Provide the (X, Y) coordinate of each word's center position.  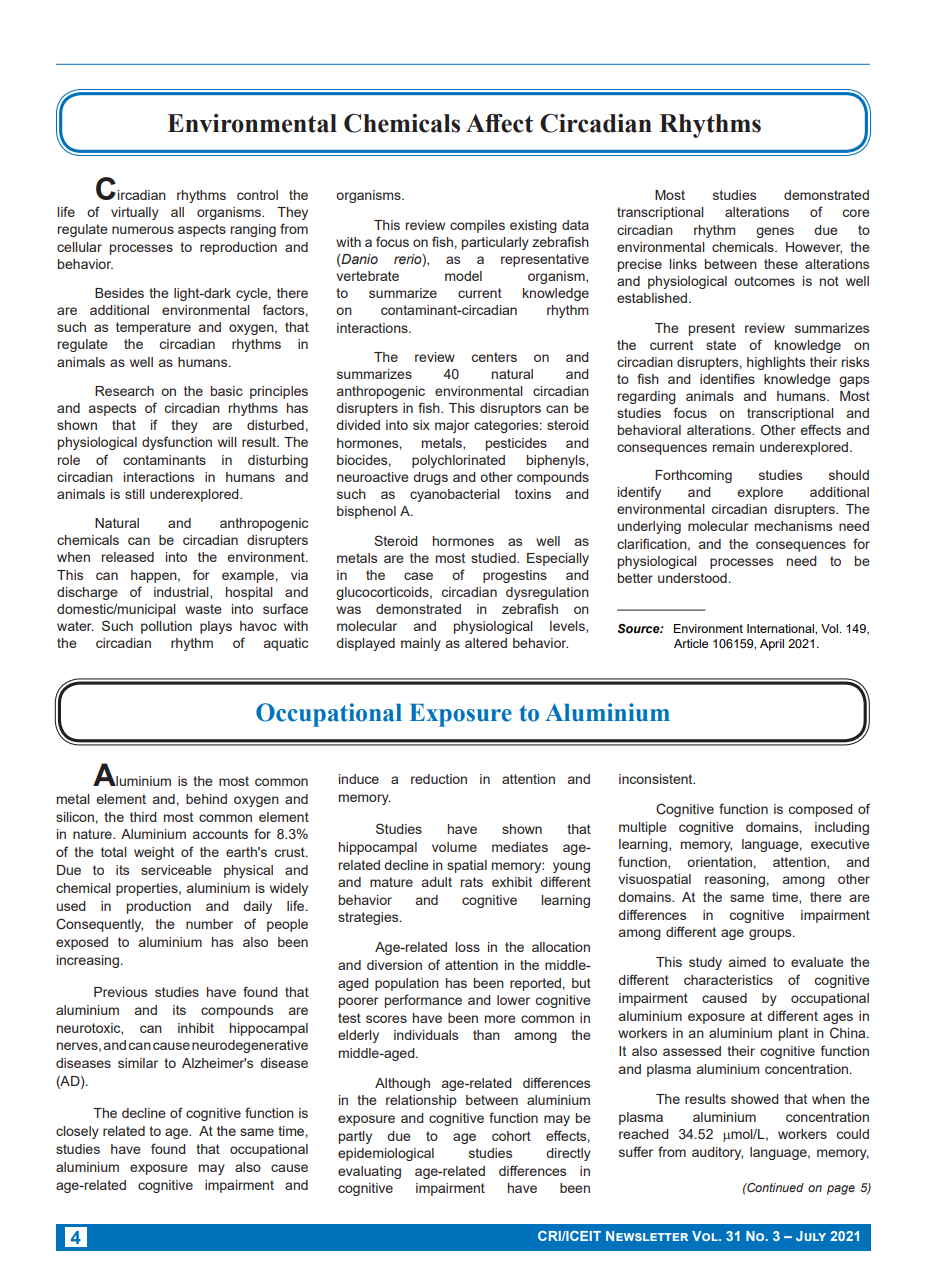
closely (77, 1132)
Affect (499, 123)
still (135, 494)
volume (454, 847)
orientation (719, 862)
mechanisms (793, 526)
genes (775, 232)
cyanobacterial (455, 495)
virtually (135, 213)
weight (154, 853)
